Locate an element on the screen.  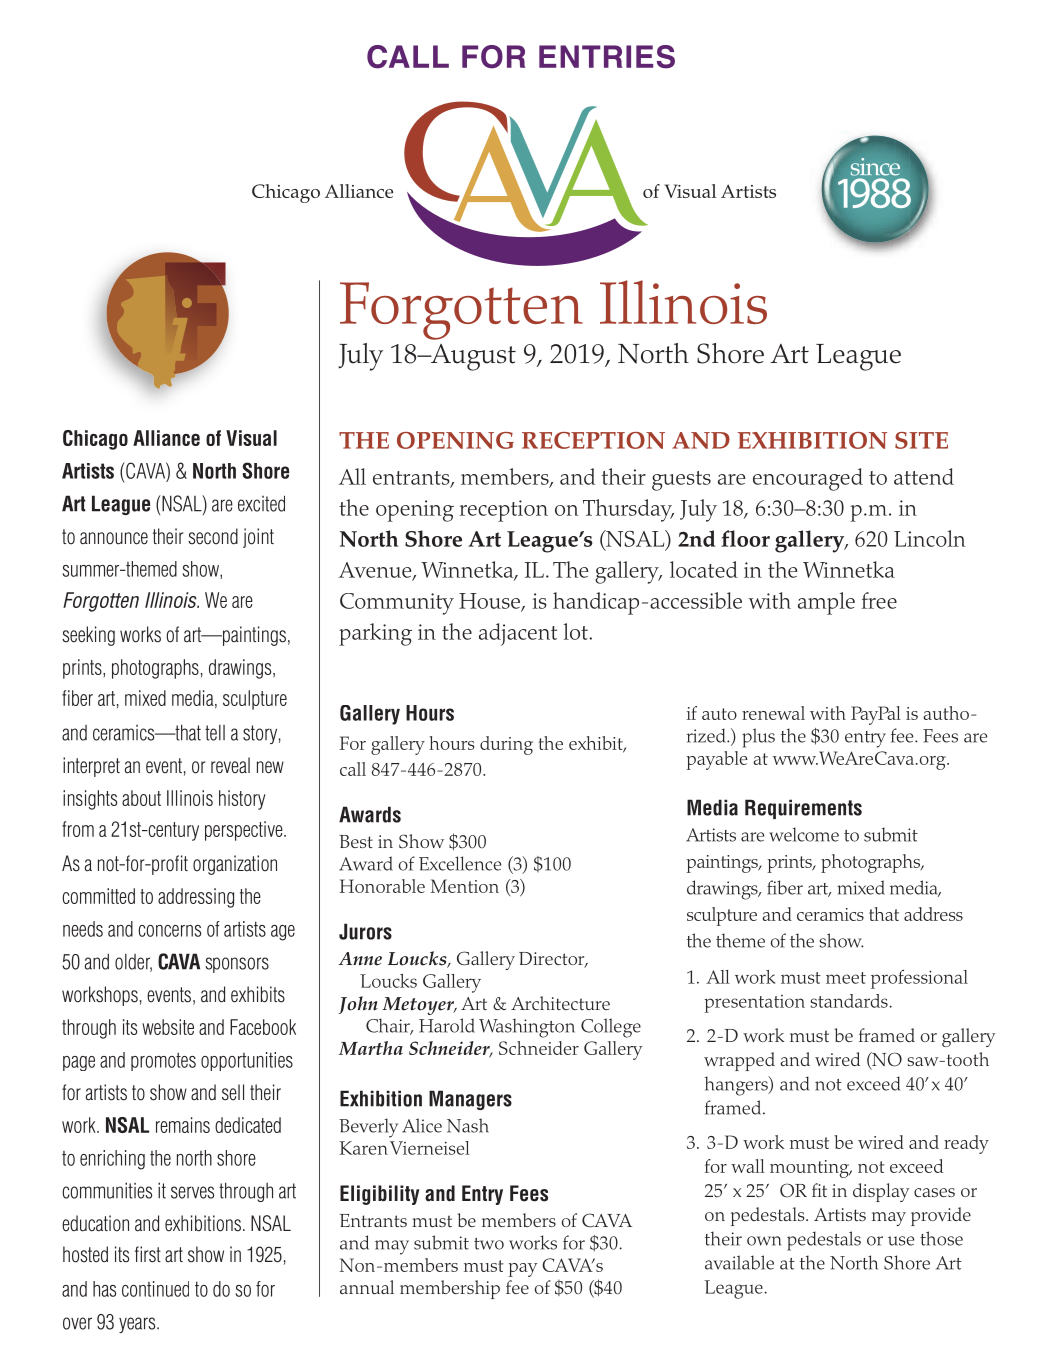
adjacent is located at coordinates (518, 634).
